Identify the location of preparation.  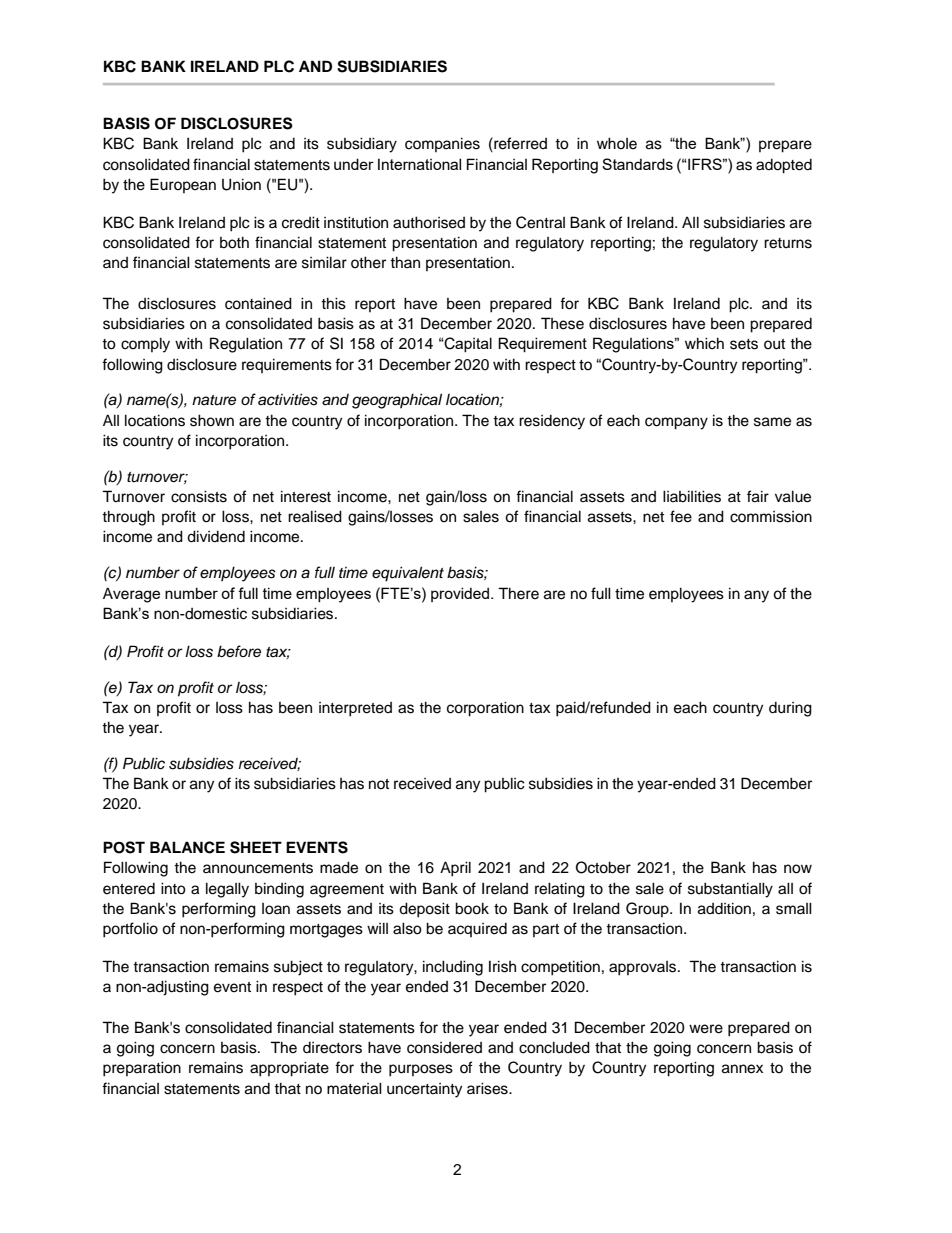
(142, 1069).
